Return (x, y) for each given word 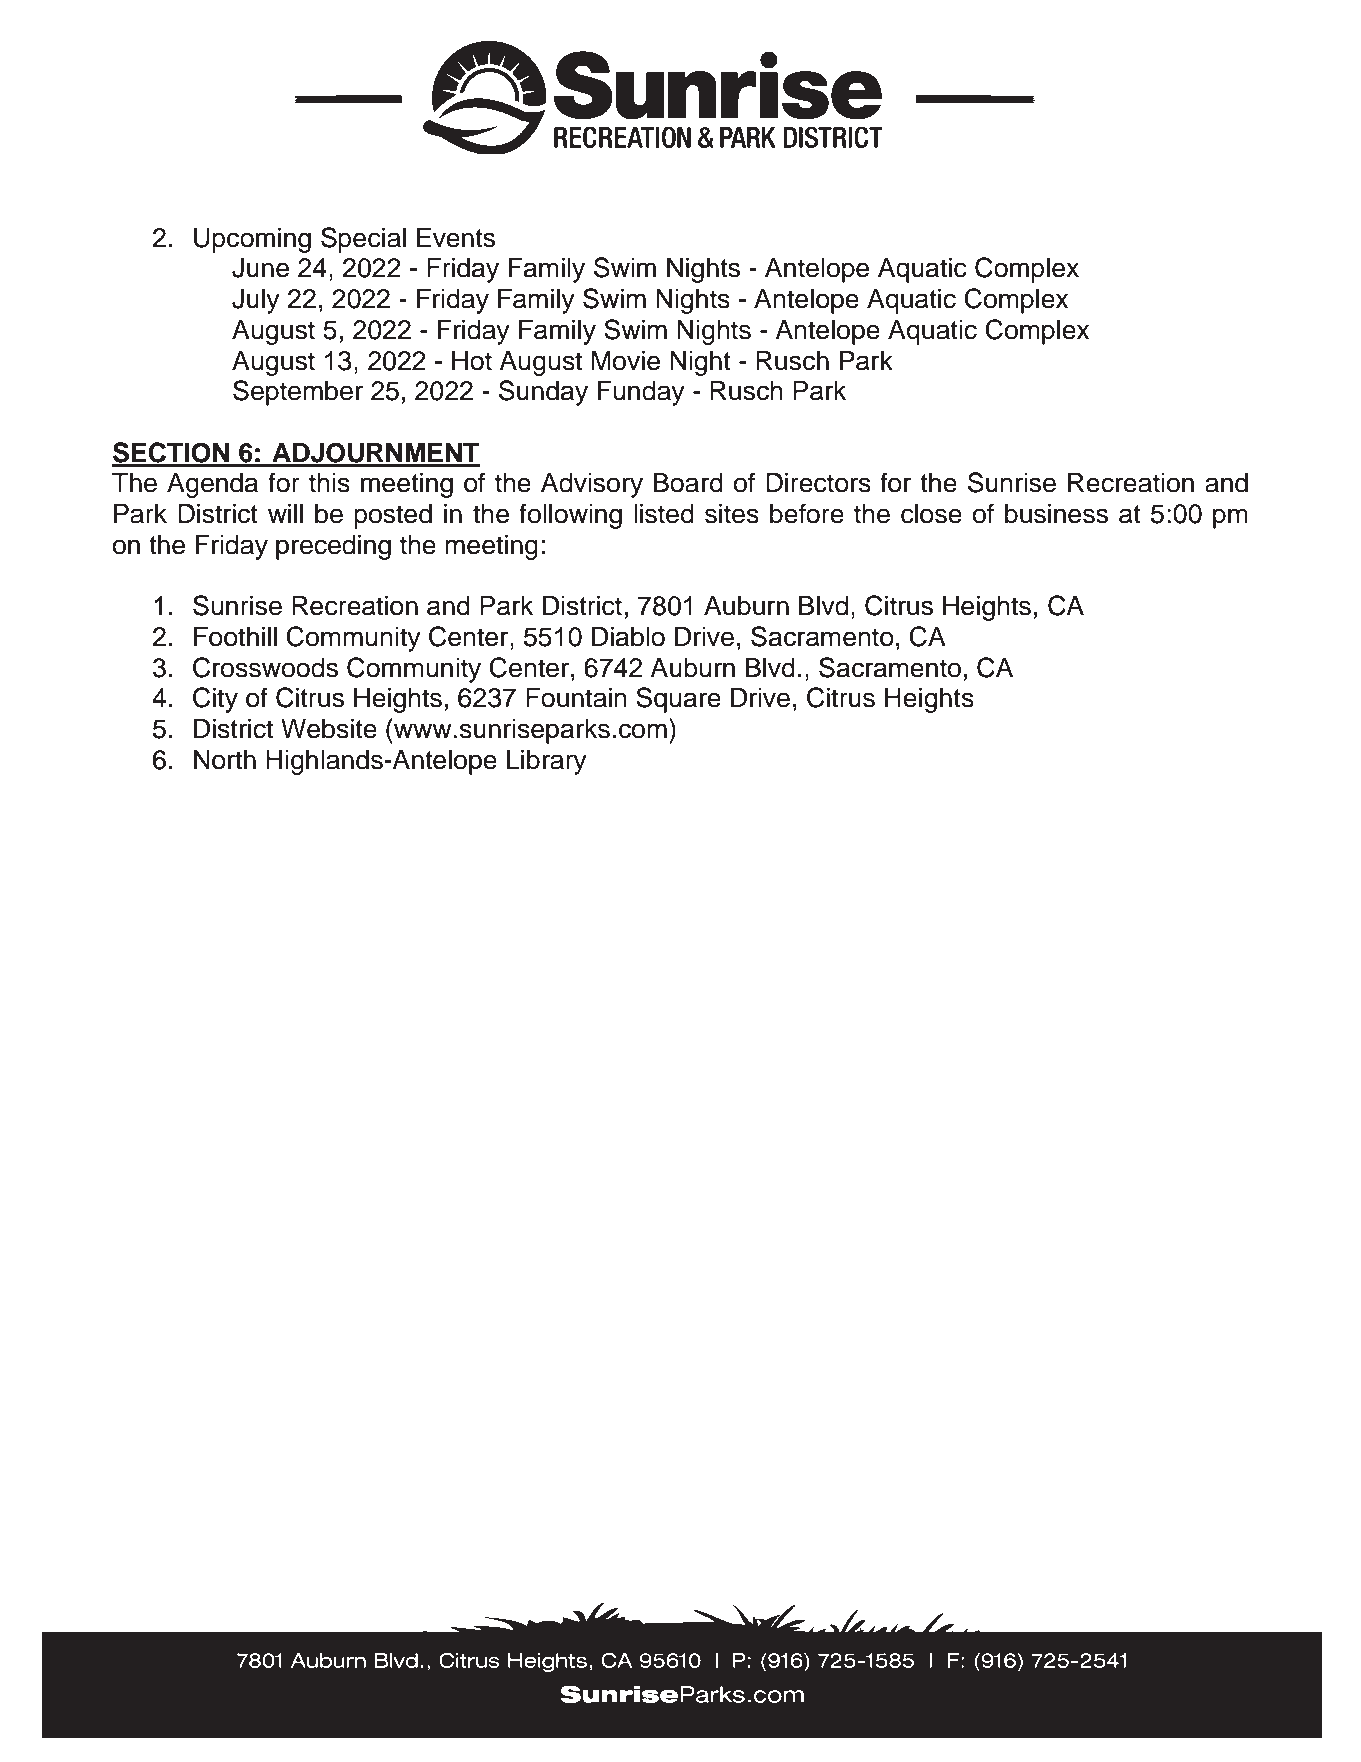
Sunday (543, 393)
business (1056, 513)
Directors (818, 482)
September (298, 393)
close (931, 513)
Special (363, 240)
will (285, 513)
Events (456, 237)
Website (329, 728)
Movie (626, 360)
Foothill (235, 636)
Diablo (628, 636)
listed (664, 513)
